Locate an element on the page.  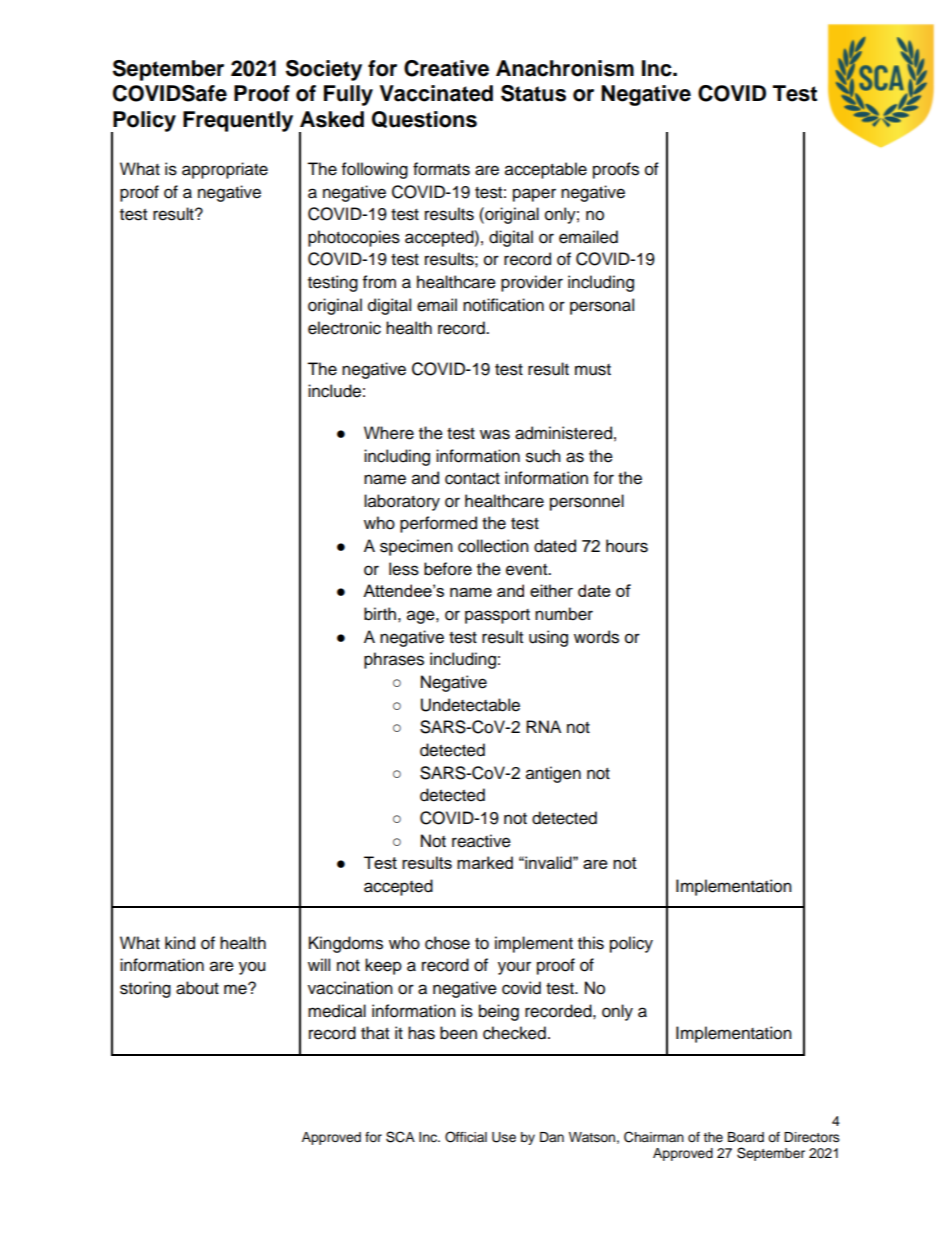
Official is located at coordinates (466, 1137).
